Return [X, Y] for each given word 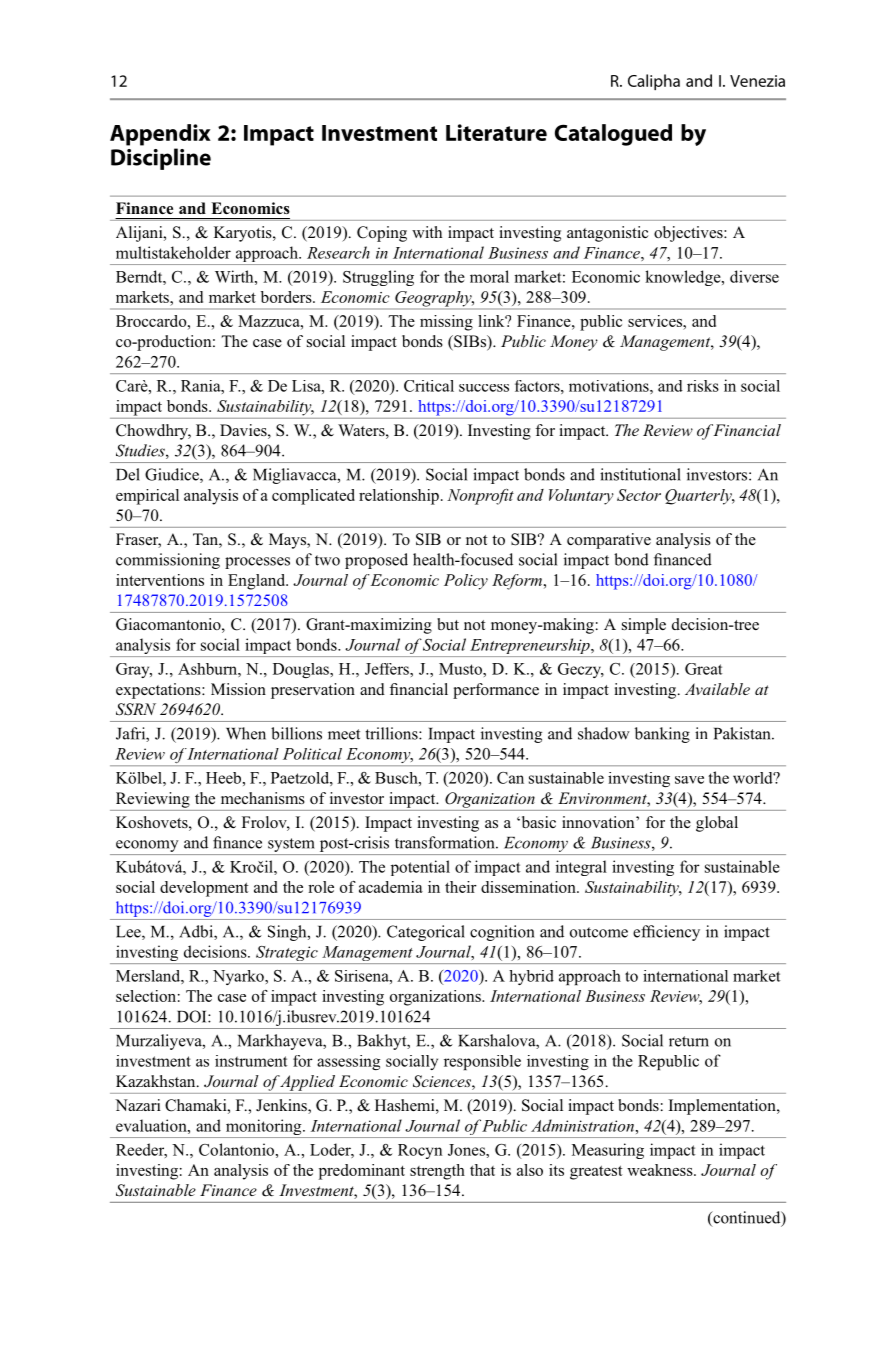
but [448, 624]
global [717, 824]
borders [287, 297]
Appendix [160, 135]
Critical [429, 386]
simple [644, 626]
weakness [661, 1170]
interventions [160, 580]
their [461, 887]
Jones [467, 1150]
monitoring [263, 1128]
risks [703, 386]
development [204, 889]
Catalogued [613, 135]
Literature [496, 132]
